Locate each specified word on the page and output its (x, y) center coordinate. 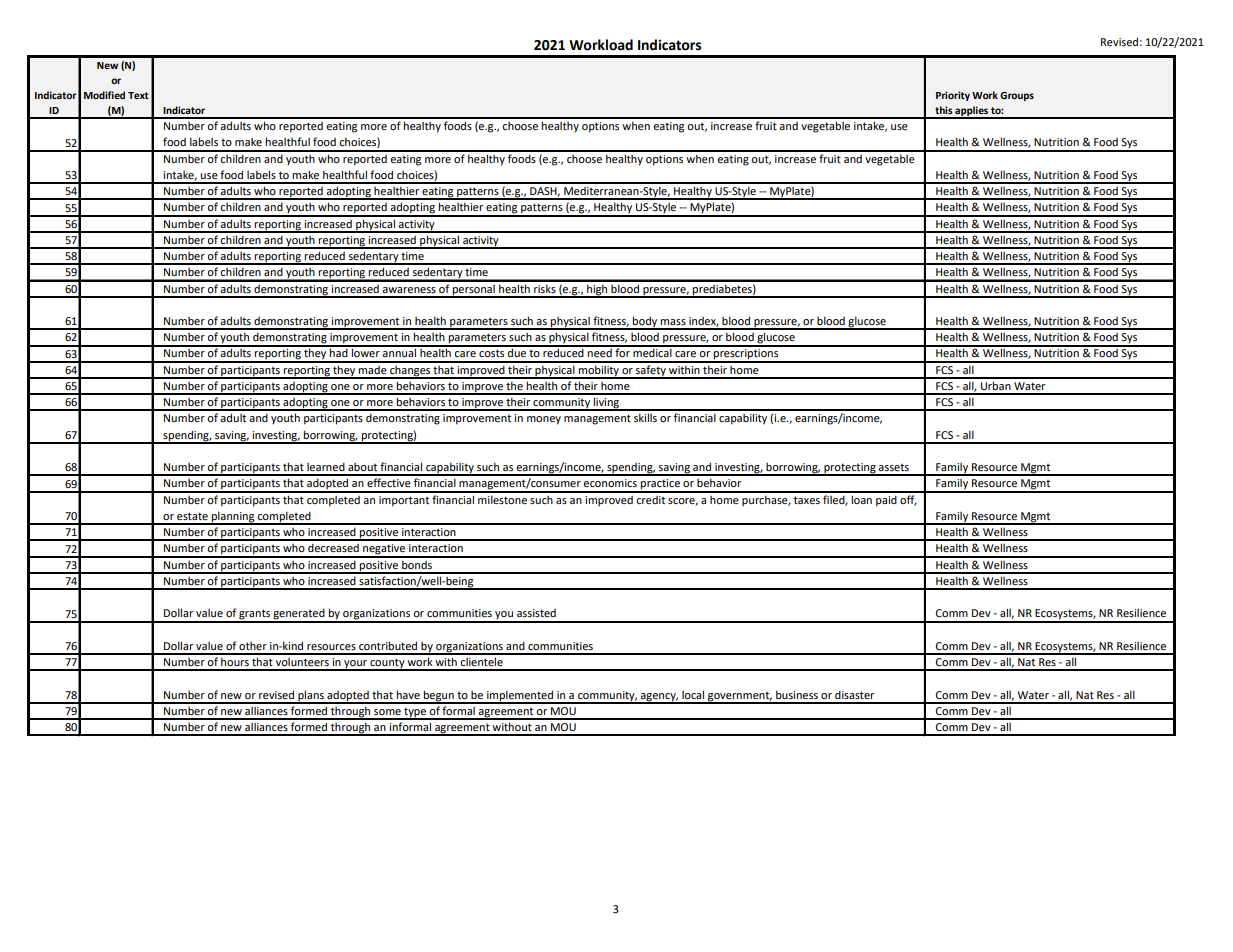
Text (138, 95)
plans (311, 696)
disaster (854, 694)
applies (971, 112)
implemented (520, 696)
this (944, 110)
